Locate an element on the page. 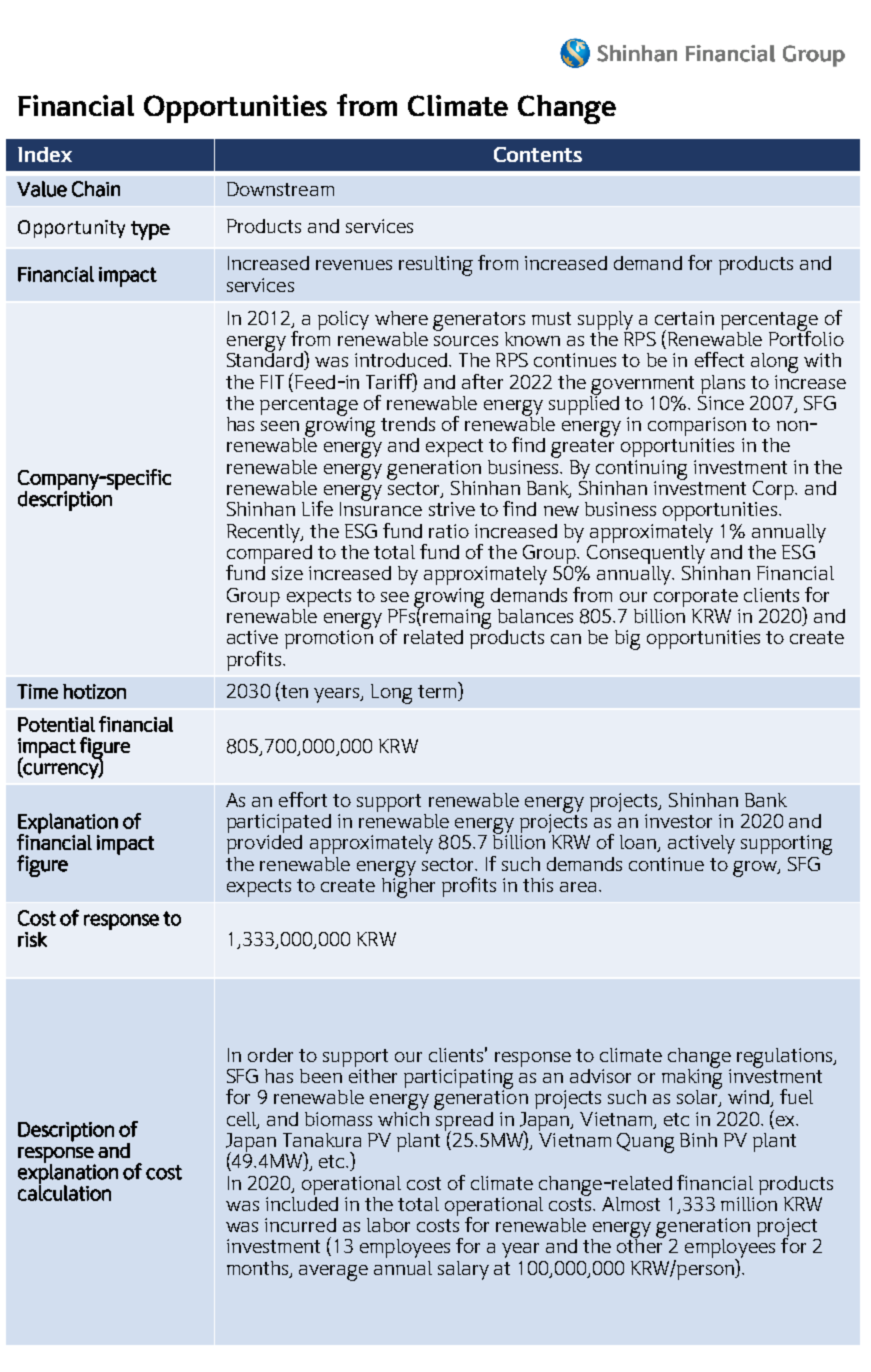  resulting is located at coordinates (436, 266).
